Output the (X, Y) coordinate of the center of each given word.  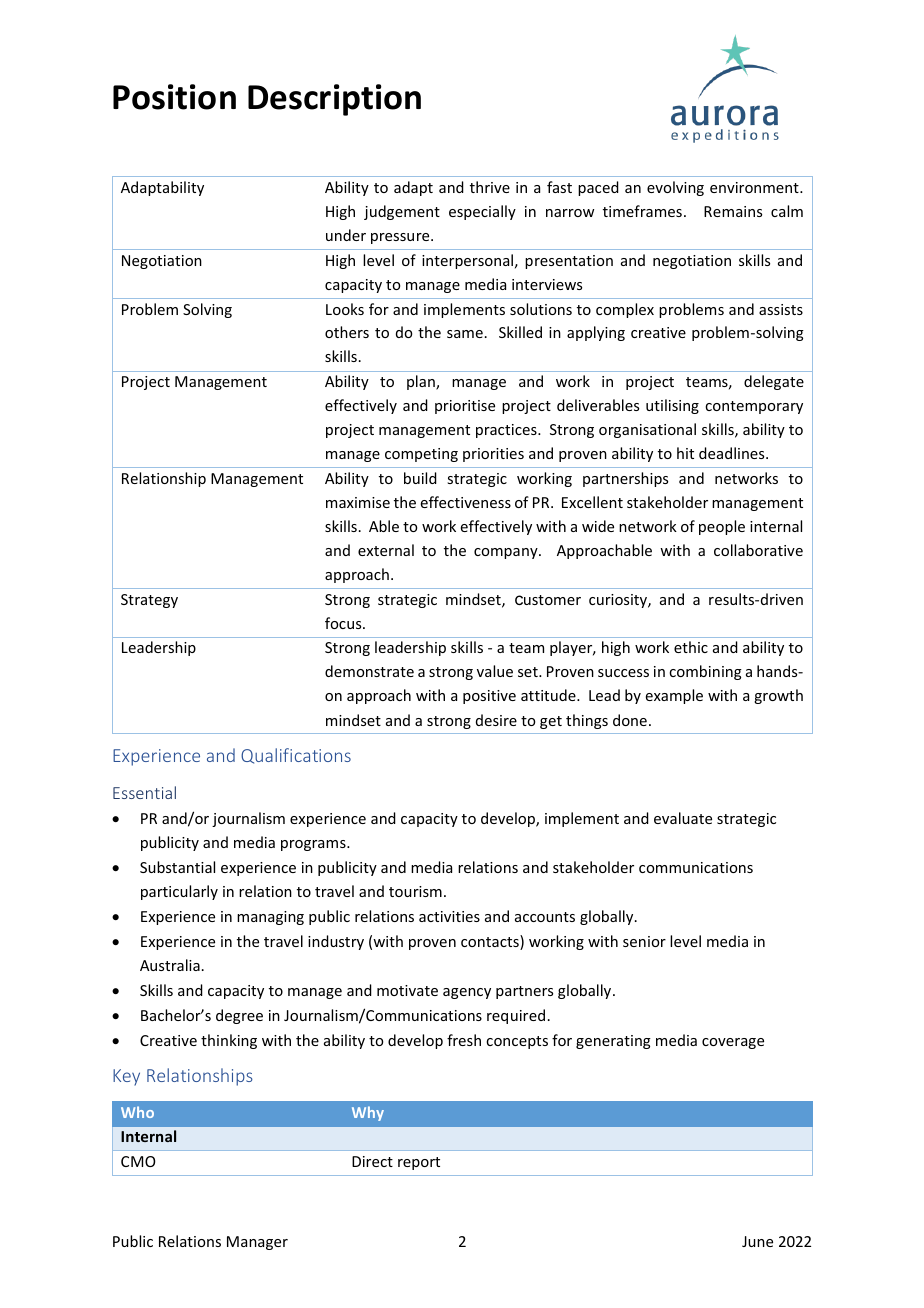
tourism (415, 891)
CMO (138, 1161)
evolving (675, 188)
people (722, 527)
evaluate (683, 818)
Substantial (177, 867)
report (419, 1163)
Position (174, 97)
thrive (490, 187)
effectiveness (466, 502)
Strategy (149, 601)
